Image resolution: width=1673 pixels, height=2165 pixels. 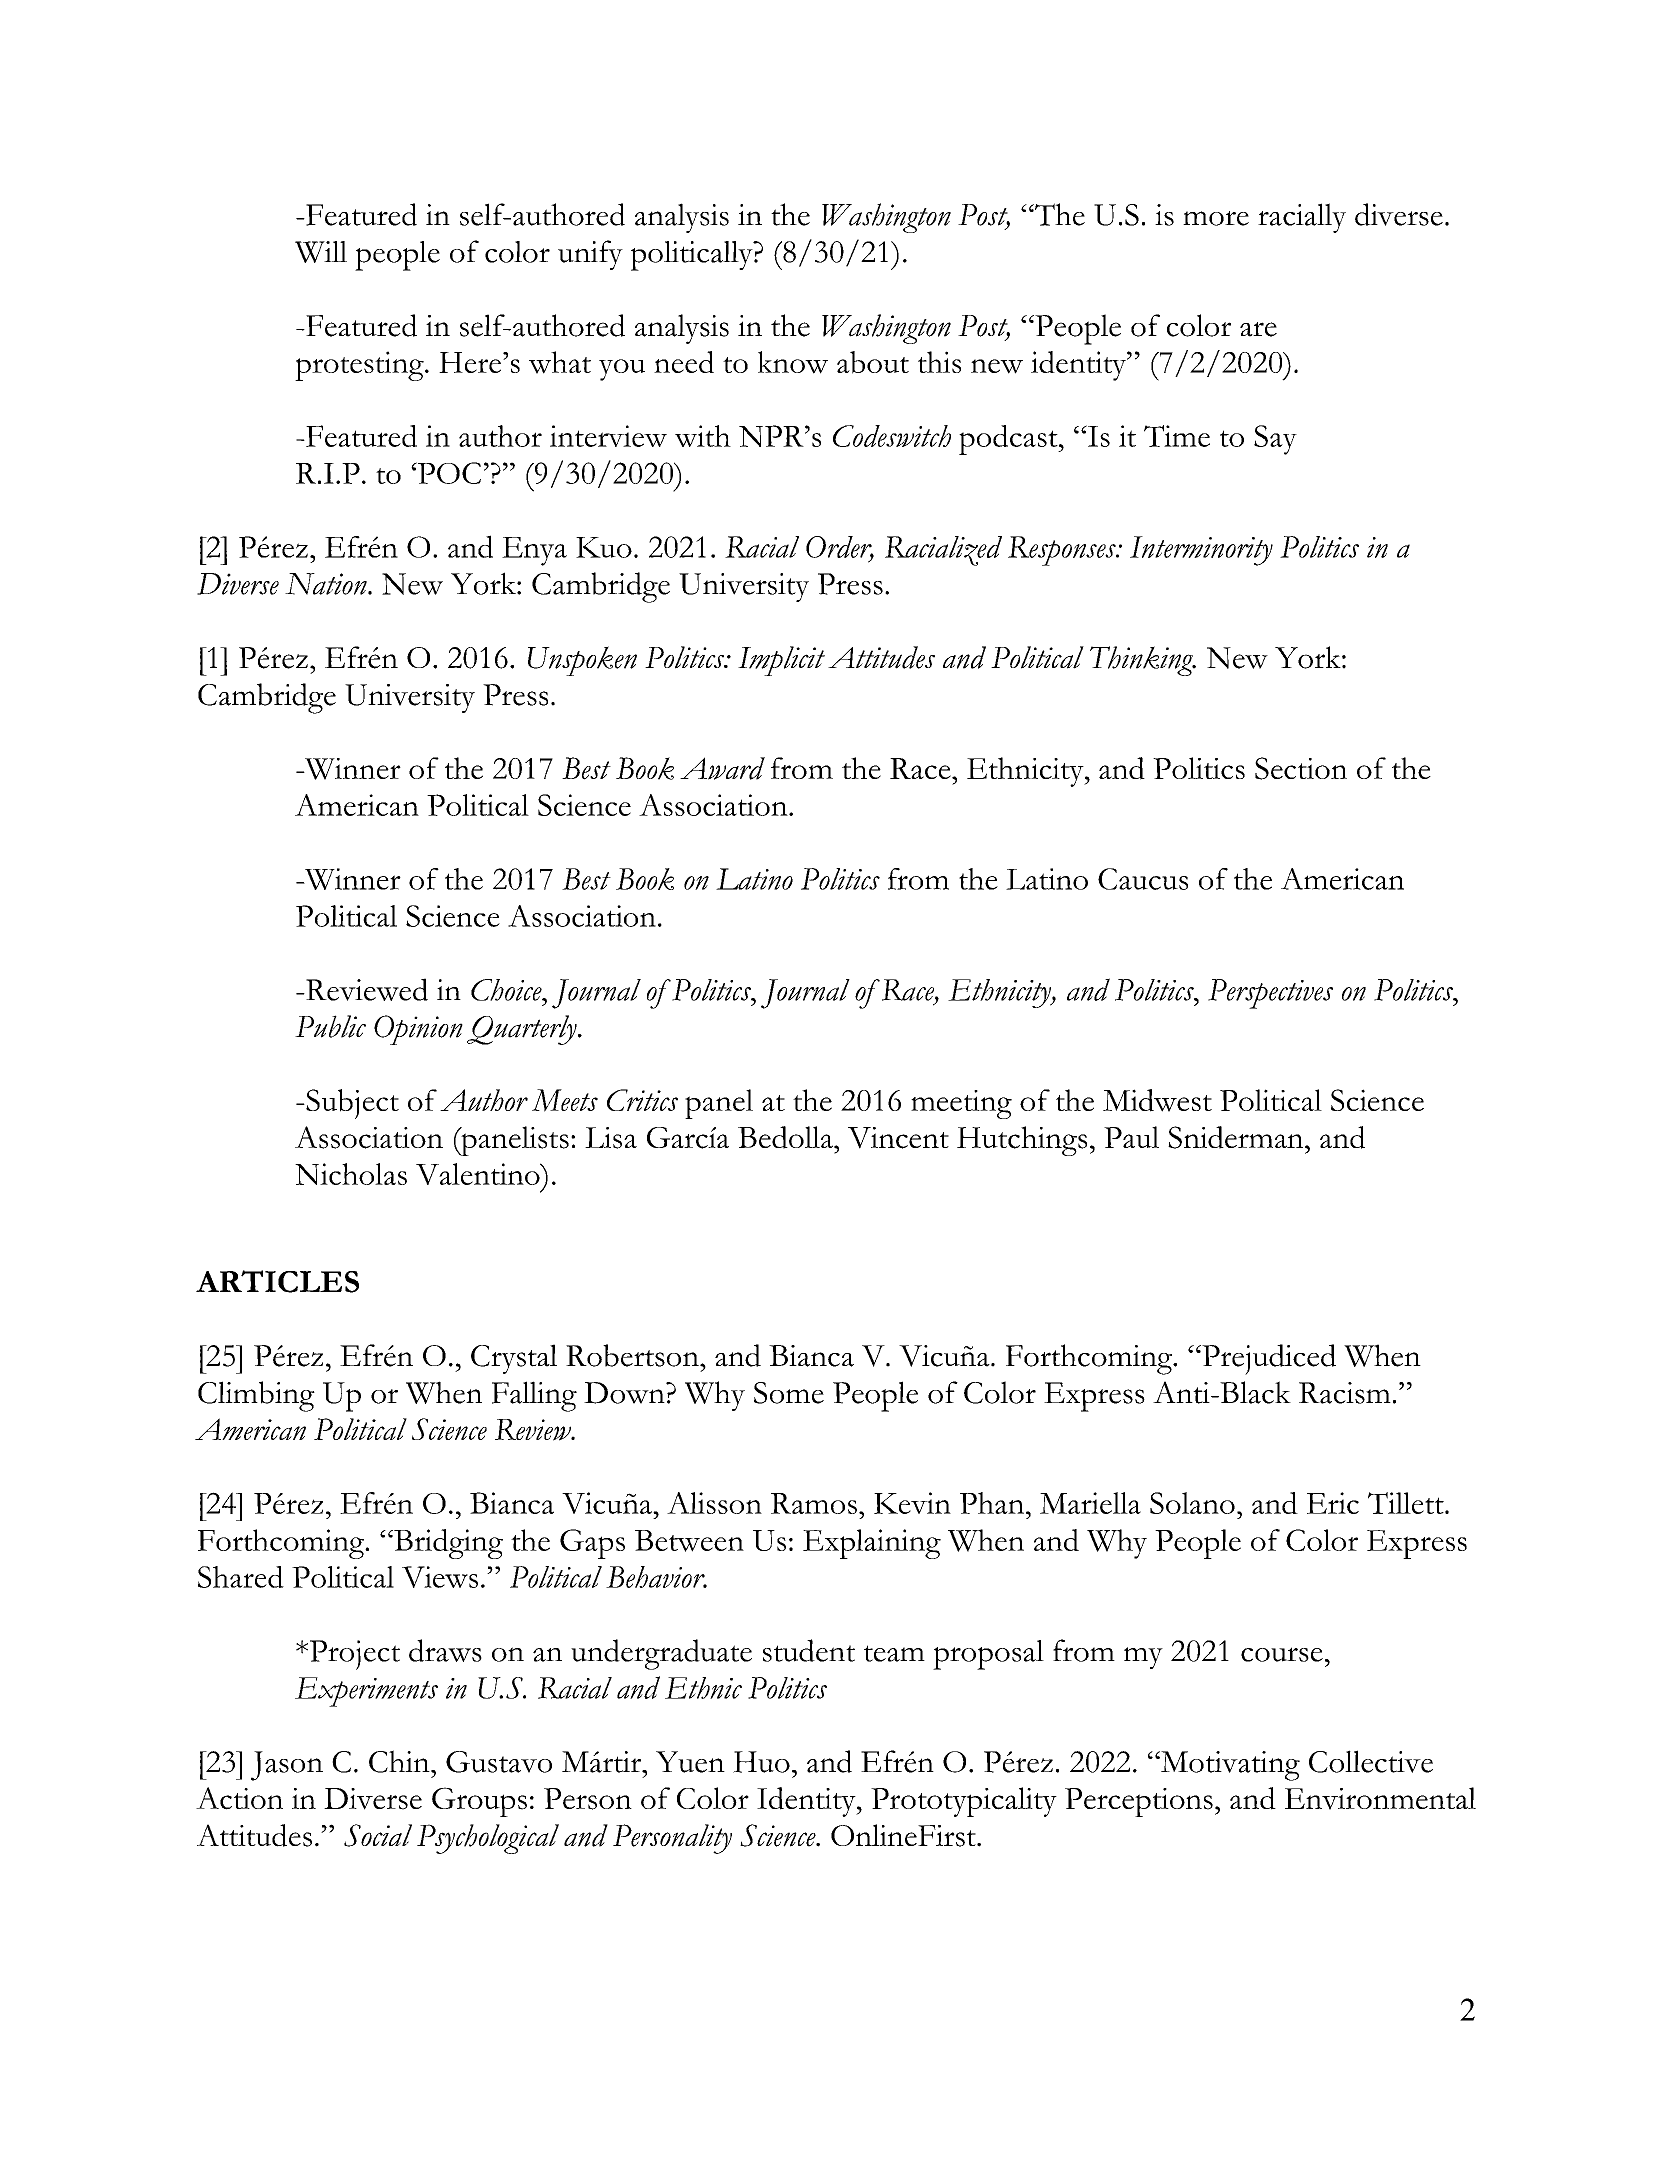 I want to click on Motivating, so click(x=1229, y=1766).
